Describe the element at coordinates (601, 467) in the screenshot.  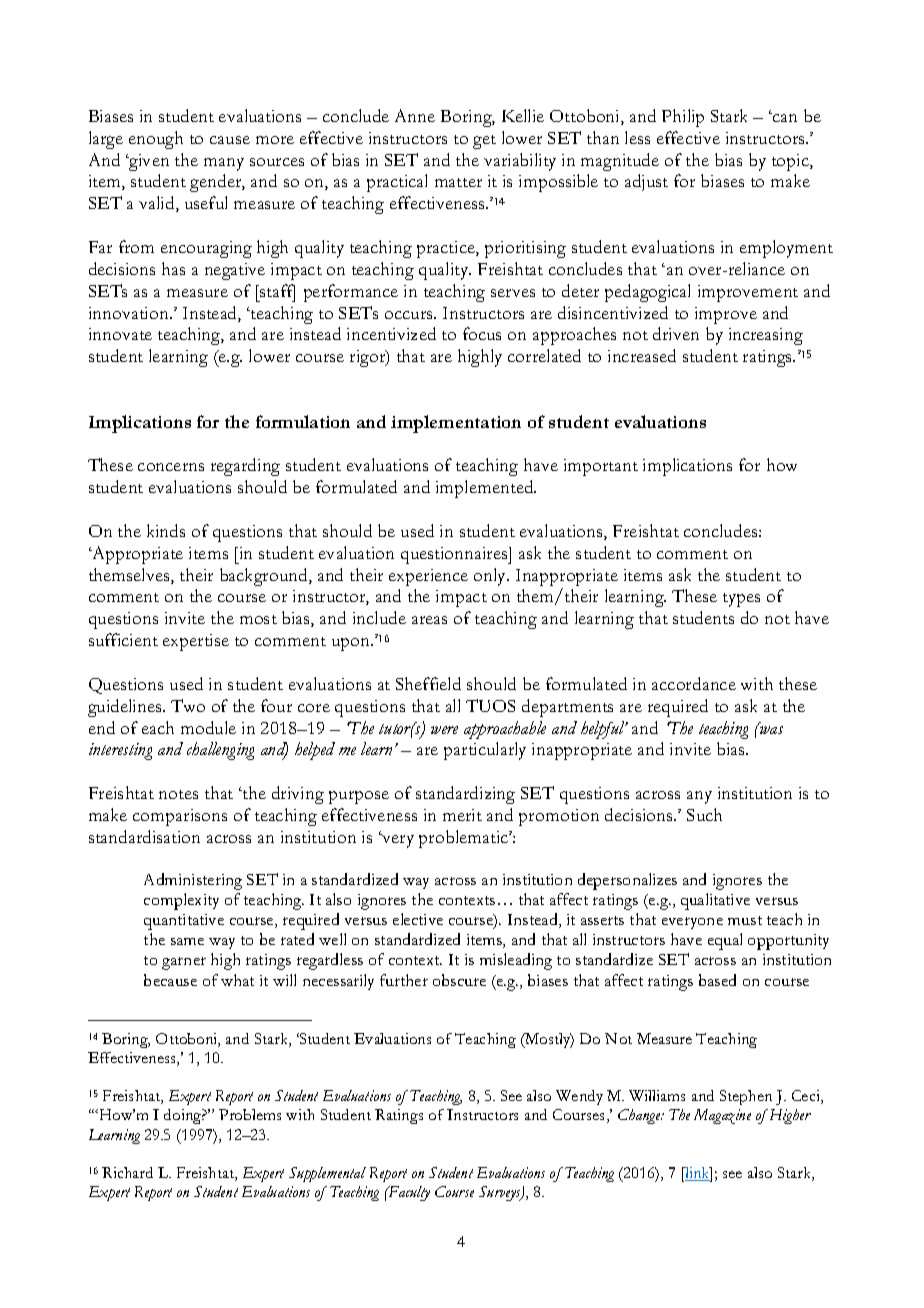
I see `important` at that location.
